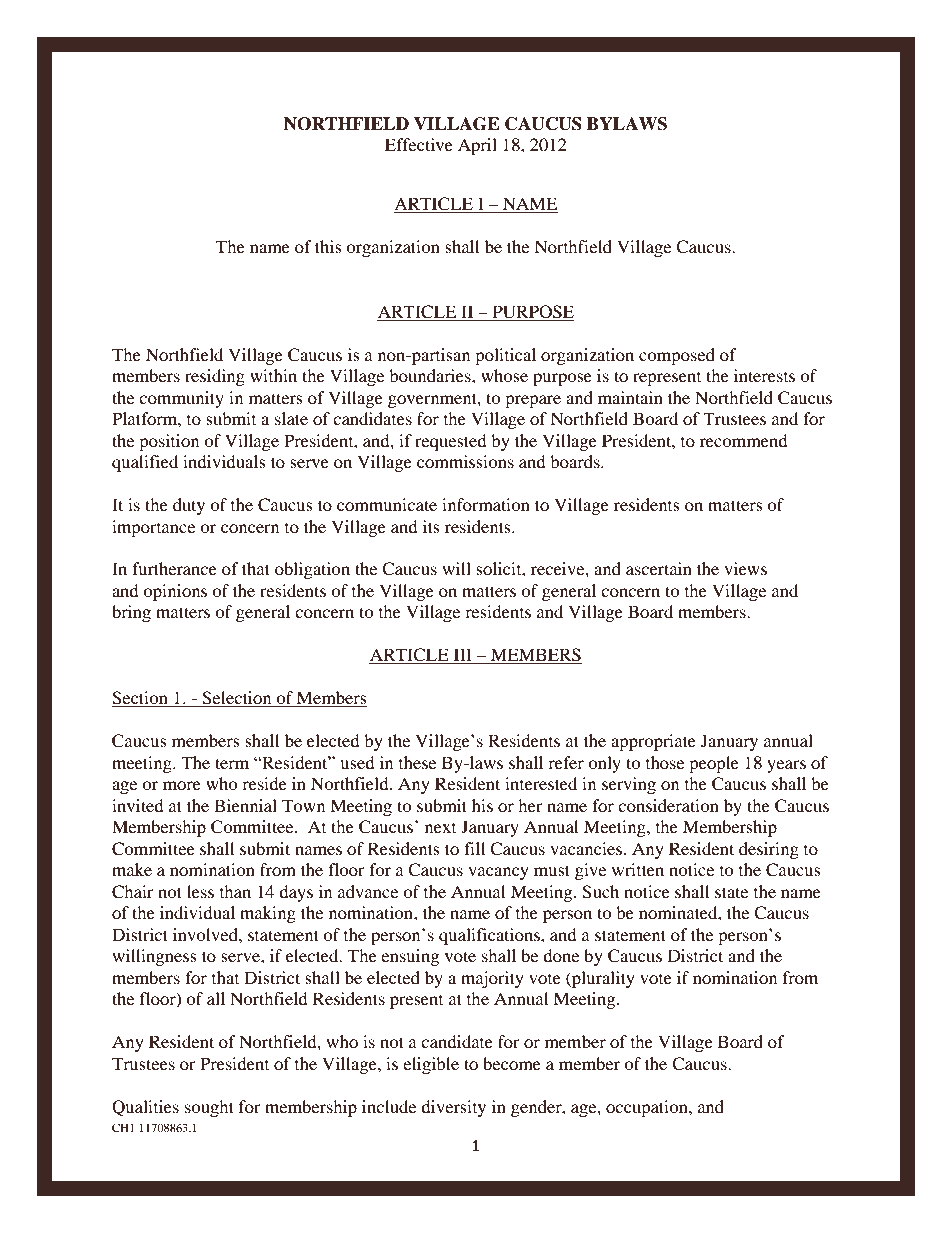 This screenshot has width=952, height=1233. What do you see at coordinates (232, 763) in the screenshot?
I see `term` at bounding box center [232, 763].
